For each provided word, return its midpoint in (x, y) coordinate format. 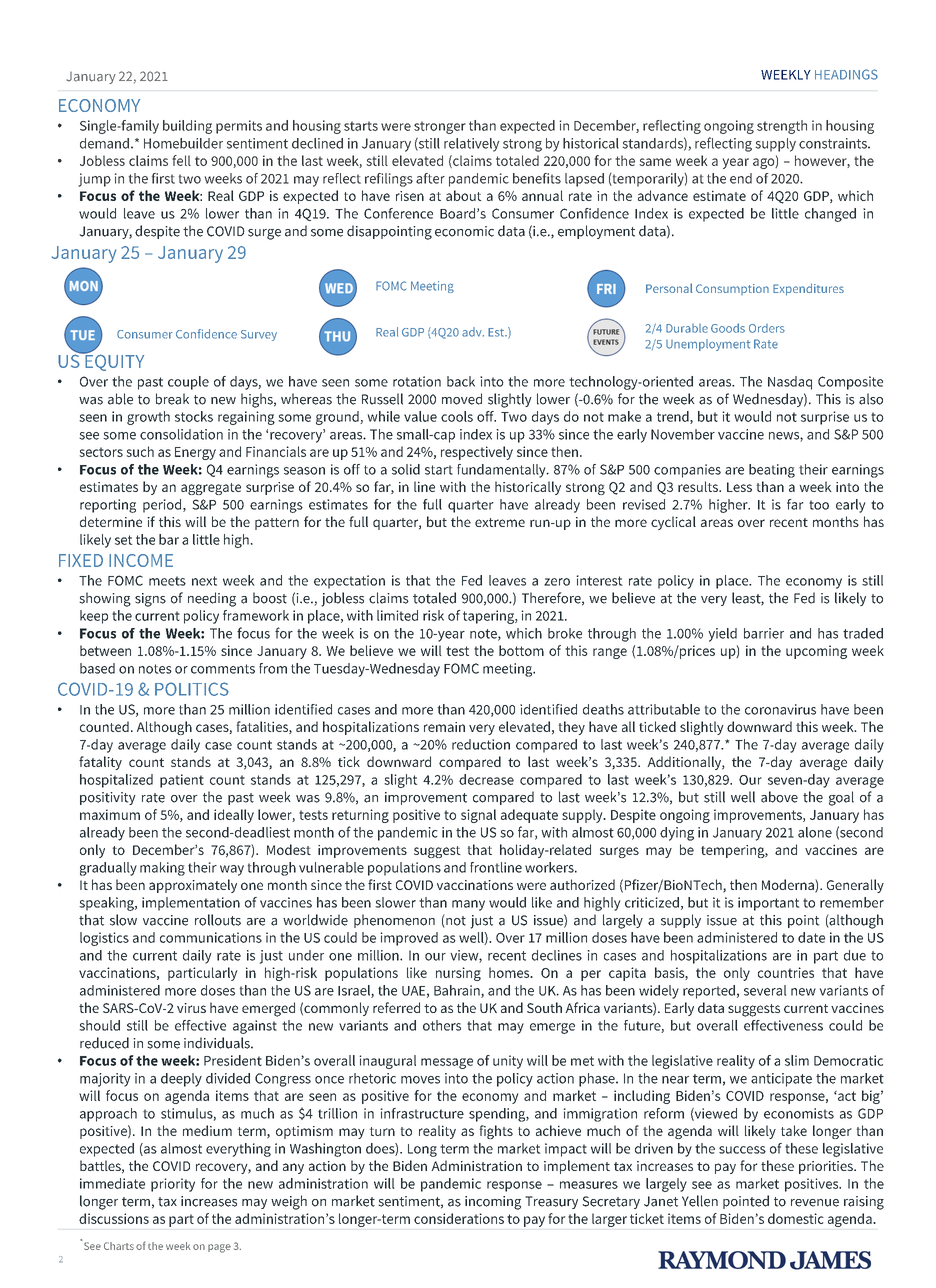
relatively (472, 145)
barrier (764, 633)
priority (173, 1185)
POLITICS (192, 689)
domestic (796, 1218)
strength (782, 127)
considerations (459, 1218)
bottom (521, 650)
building (187, 127)
